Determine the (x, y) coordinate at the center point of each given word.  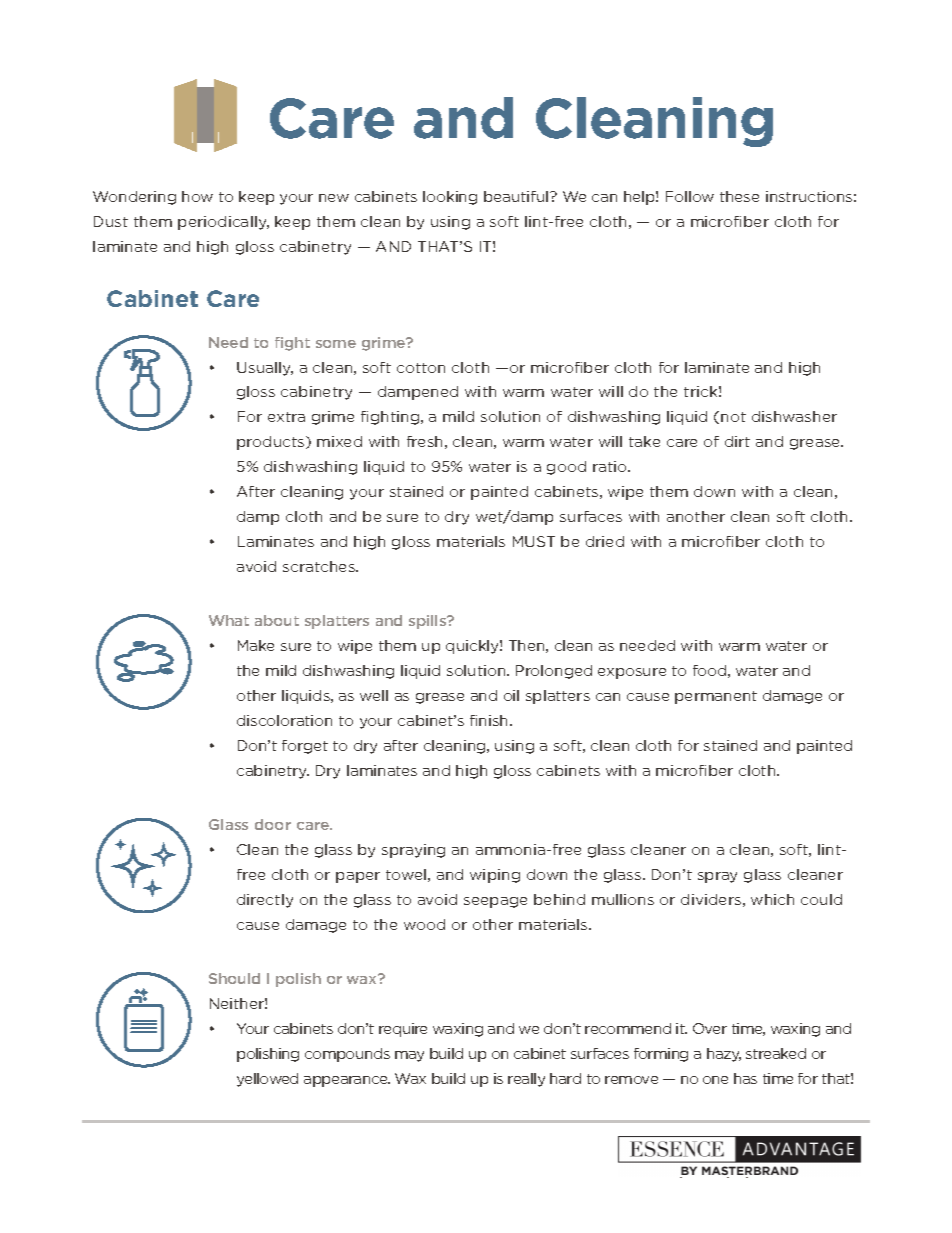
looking (450, 198)
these (739, 196)
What (229, 620)
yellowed (267, 1080)
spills (429, 622)
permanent (716, 697)
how (197, 196)
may (409, 1056)
